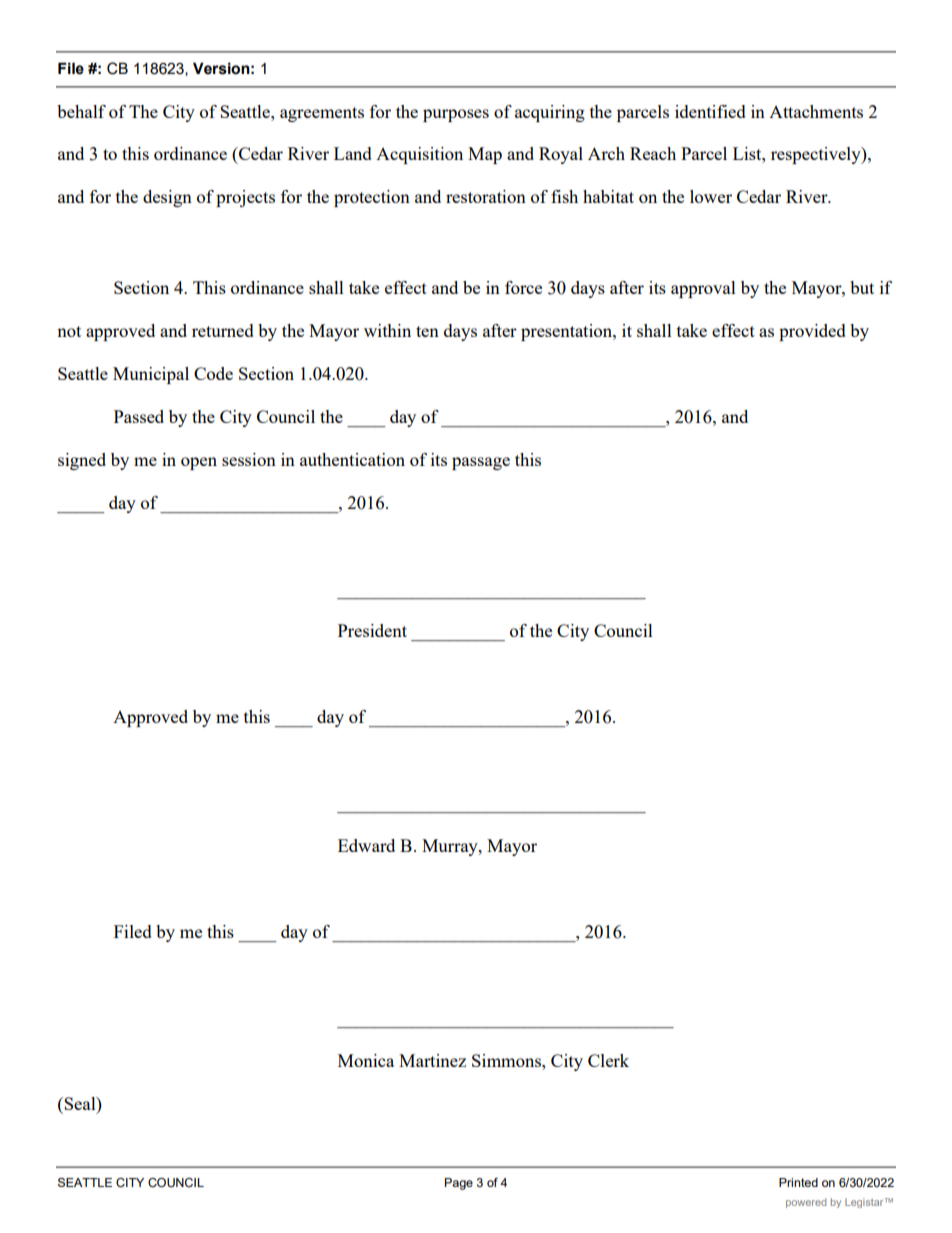 This screenshot has height=1233, width=952. I want to click on Page, so click(459, 1184).
